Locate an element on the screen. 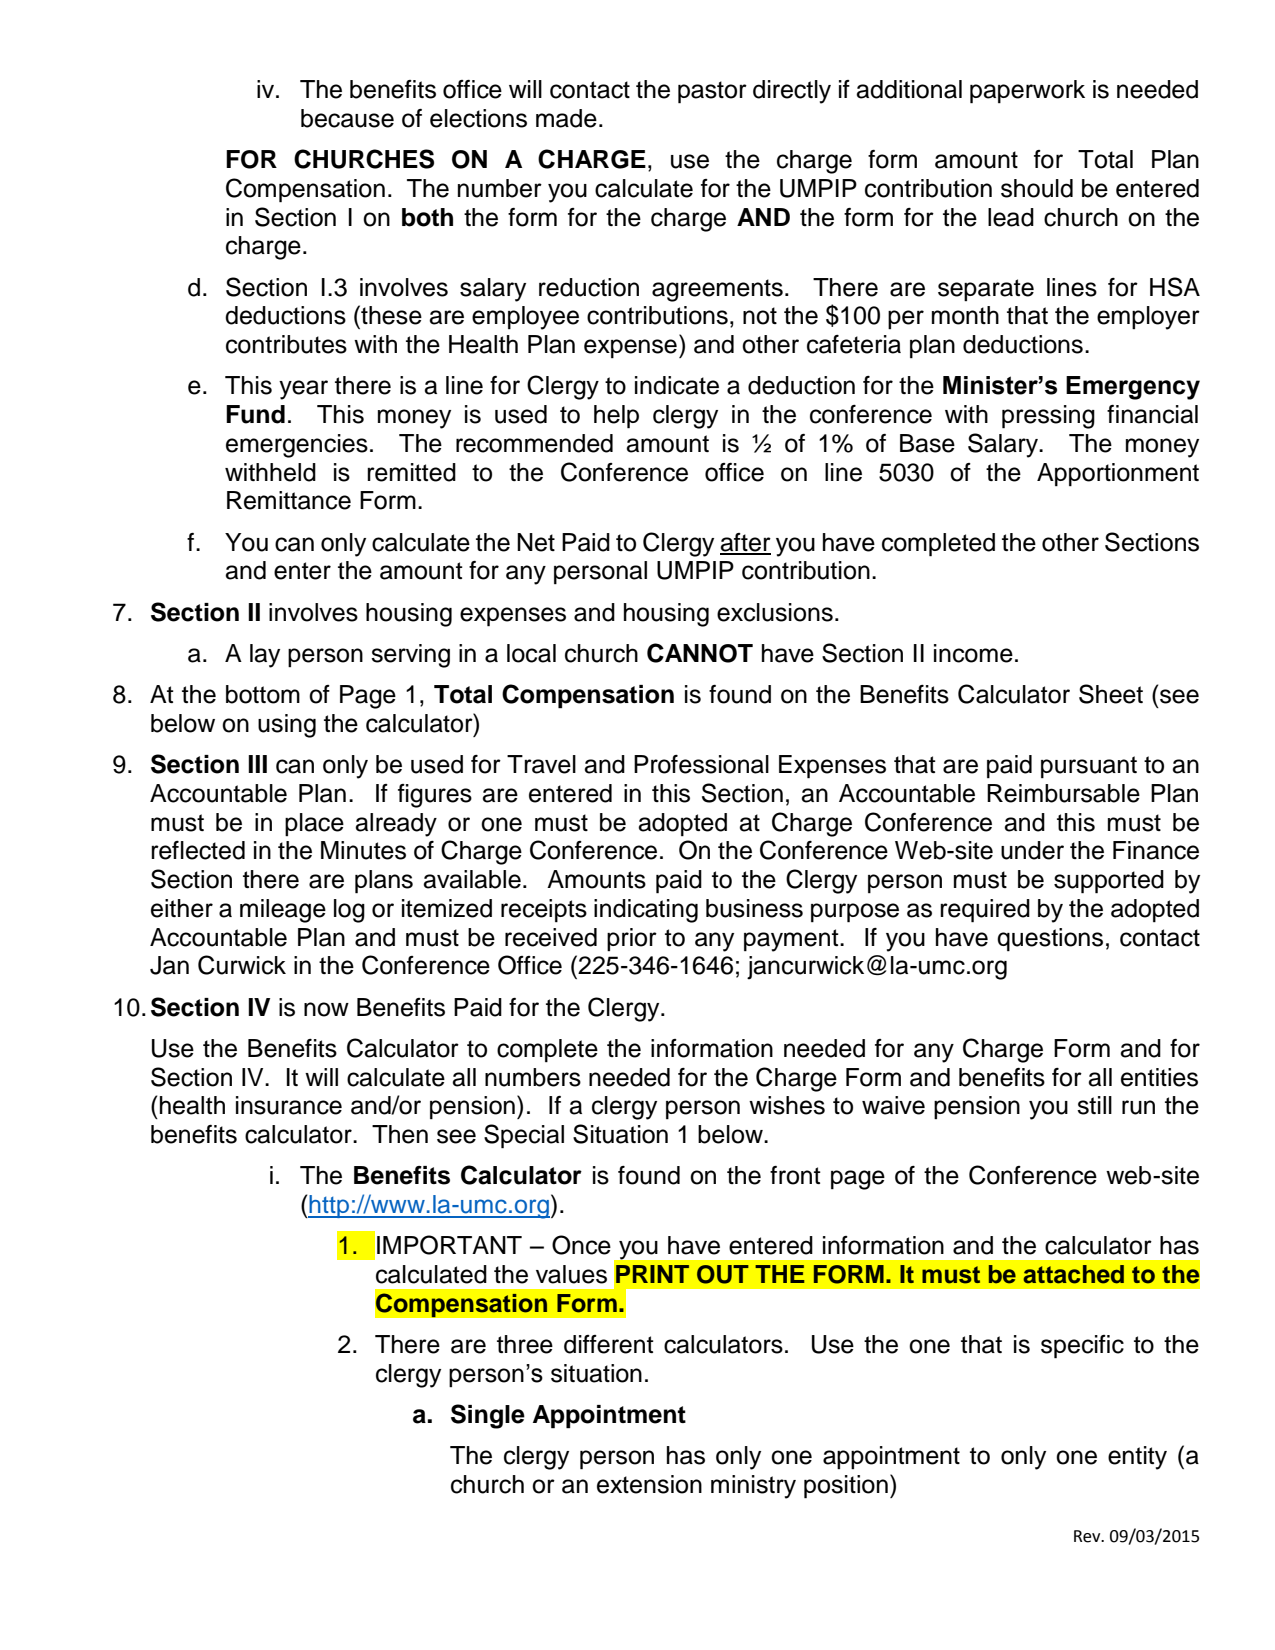  Professional is located at coordinates (701, 764).
